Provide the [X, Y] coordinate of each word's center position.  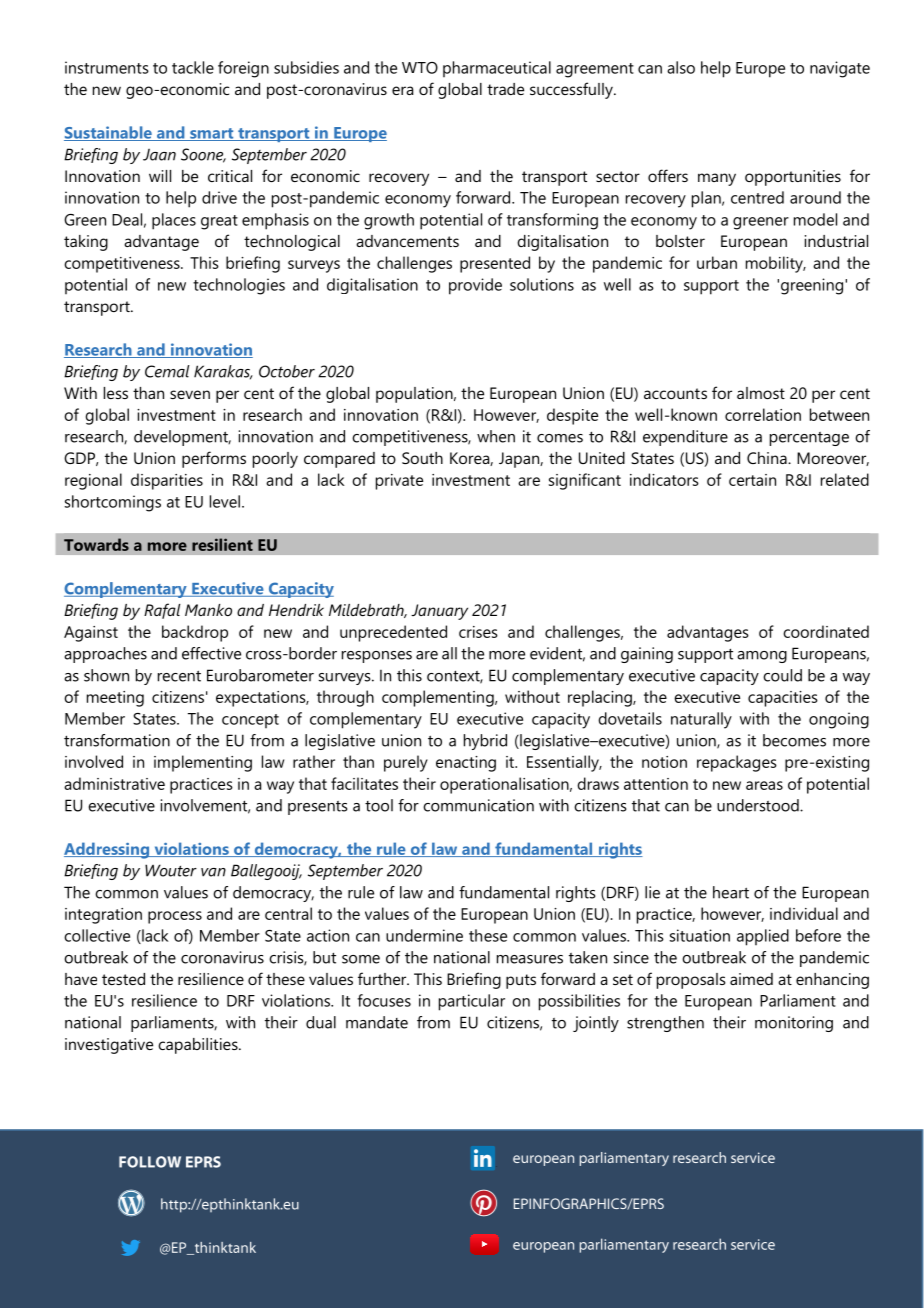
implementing [203, 763]
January [439, 612]
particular [472, 1002]
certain [752, 480]
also [681, 67]
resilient [222, 544]
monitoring [794, 1024]
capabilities [199, 1046]
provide [475, 286]
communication [478, 805]
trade [505, 89]
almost [761, 393]
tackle [193, 67]
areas [764, 785]
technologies [239, 286]
